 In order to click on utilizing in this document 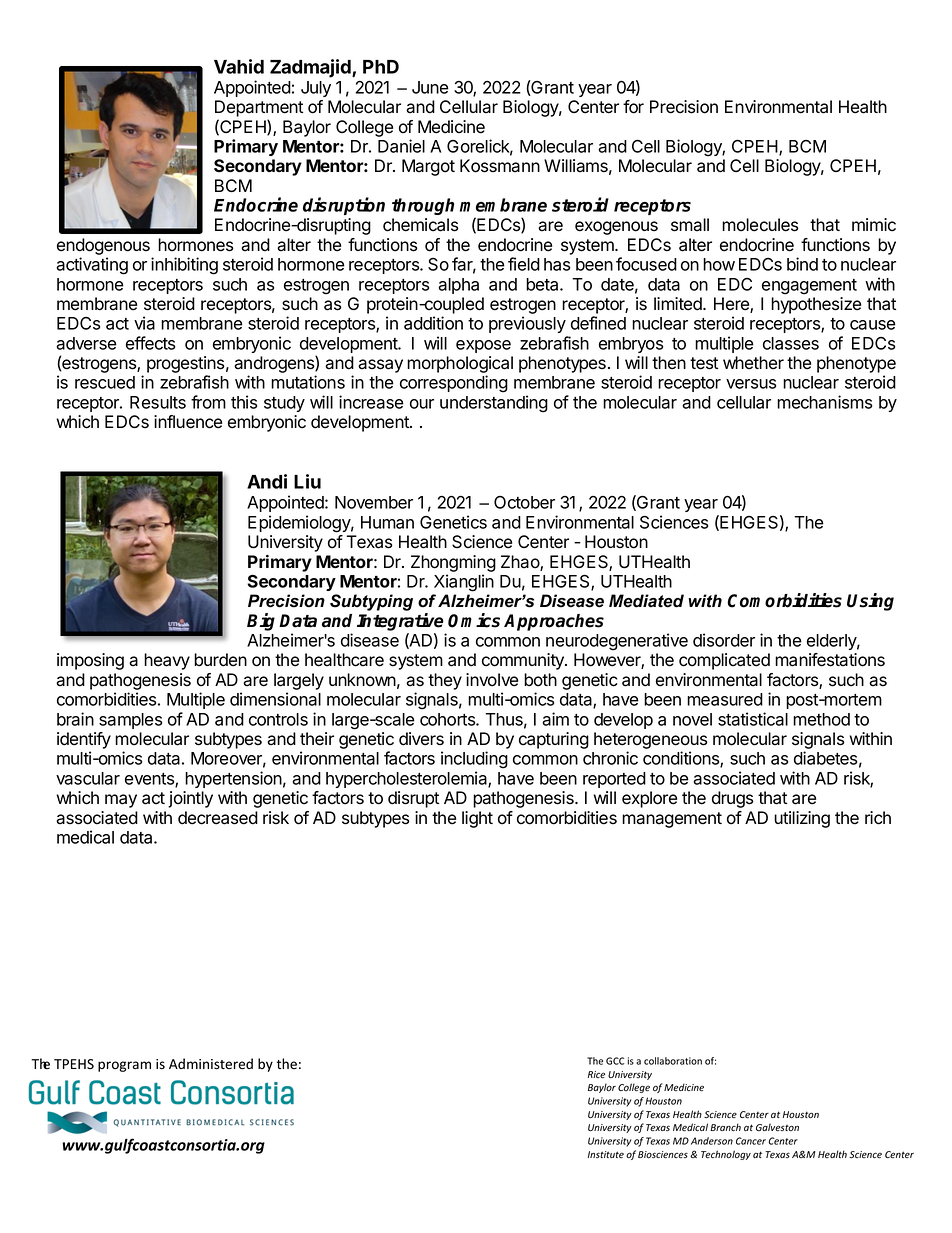, I will do `click(802, 819)`.
